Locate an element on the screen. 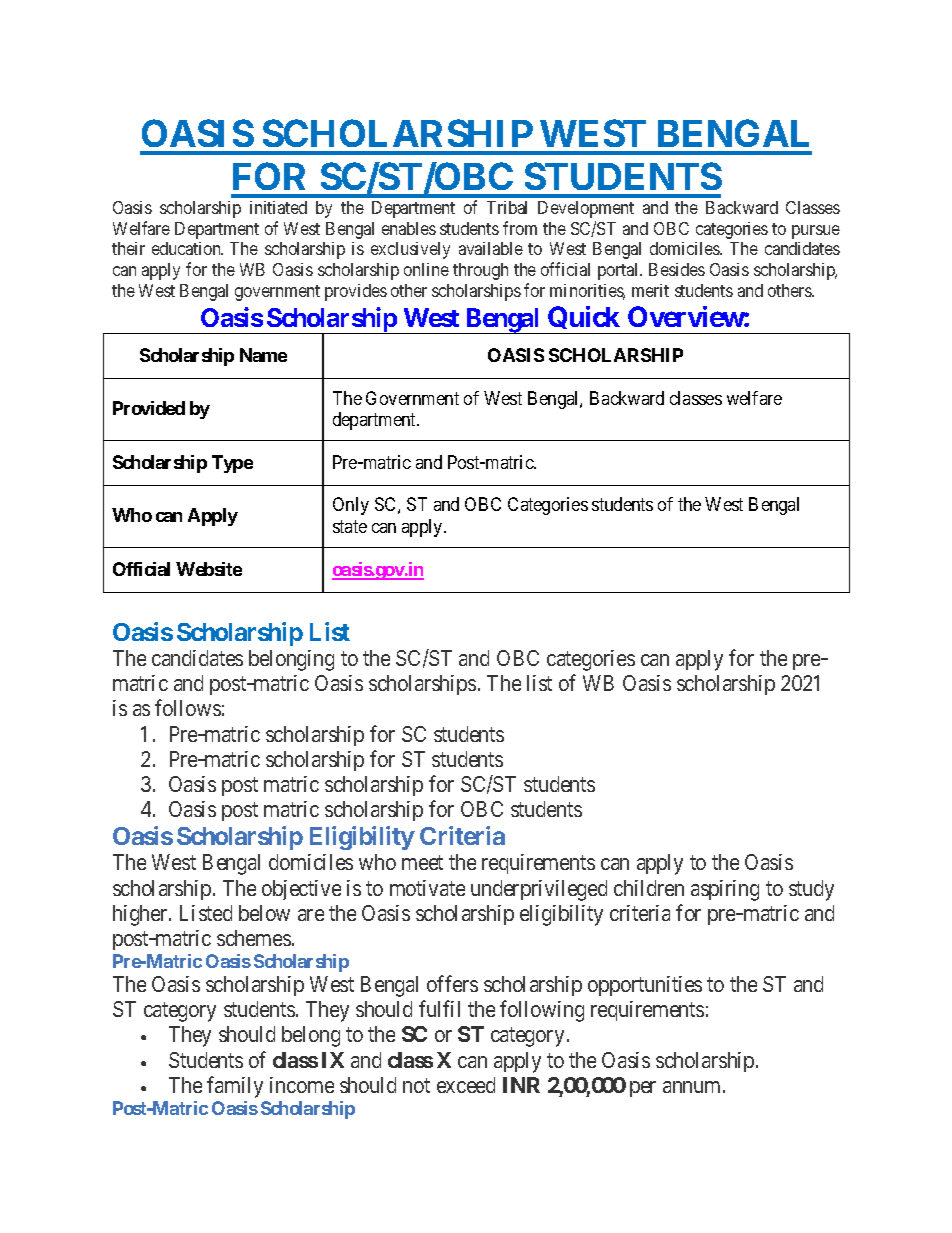 Image resolution: width=952 pixels, height=1233 pixels. available is located at coordinates (491, 248).
